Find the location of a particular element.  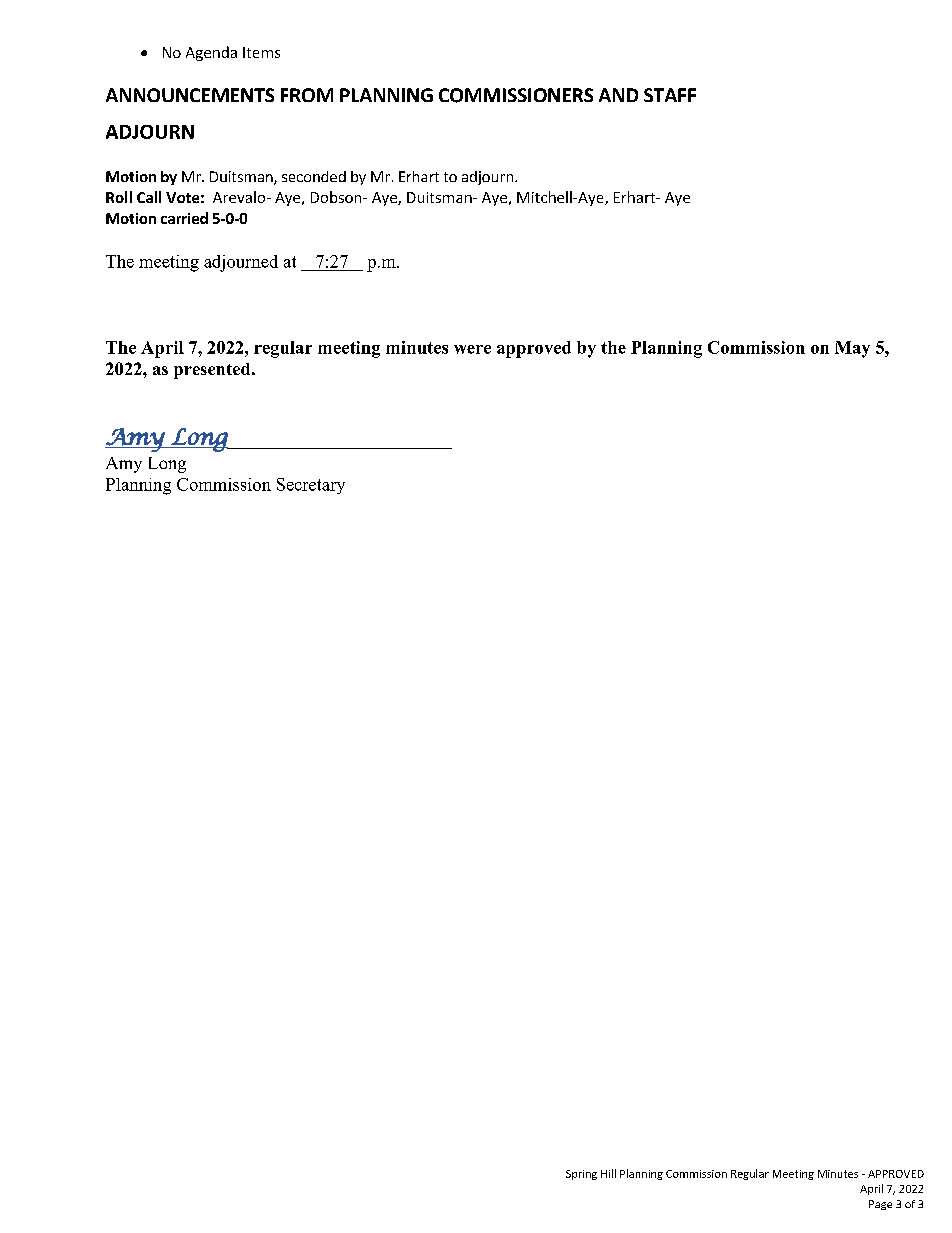

carried is located at coordinates (184, 218).
